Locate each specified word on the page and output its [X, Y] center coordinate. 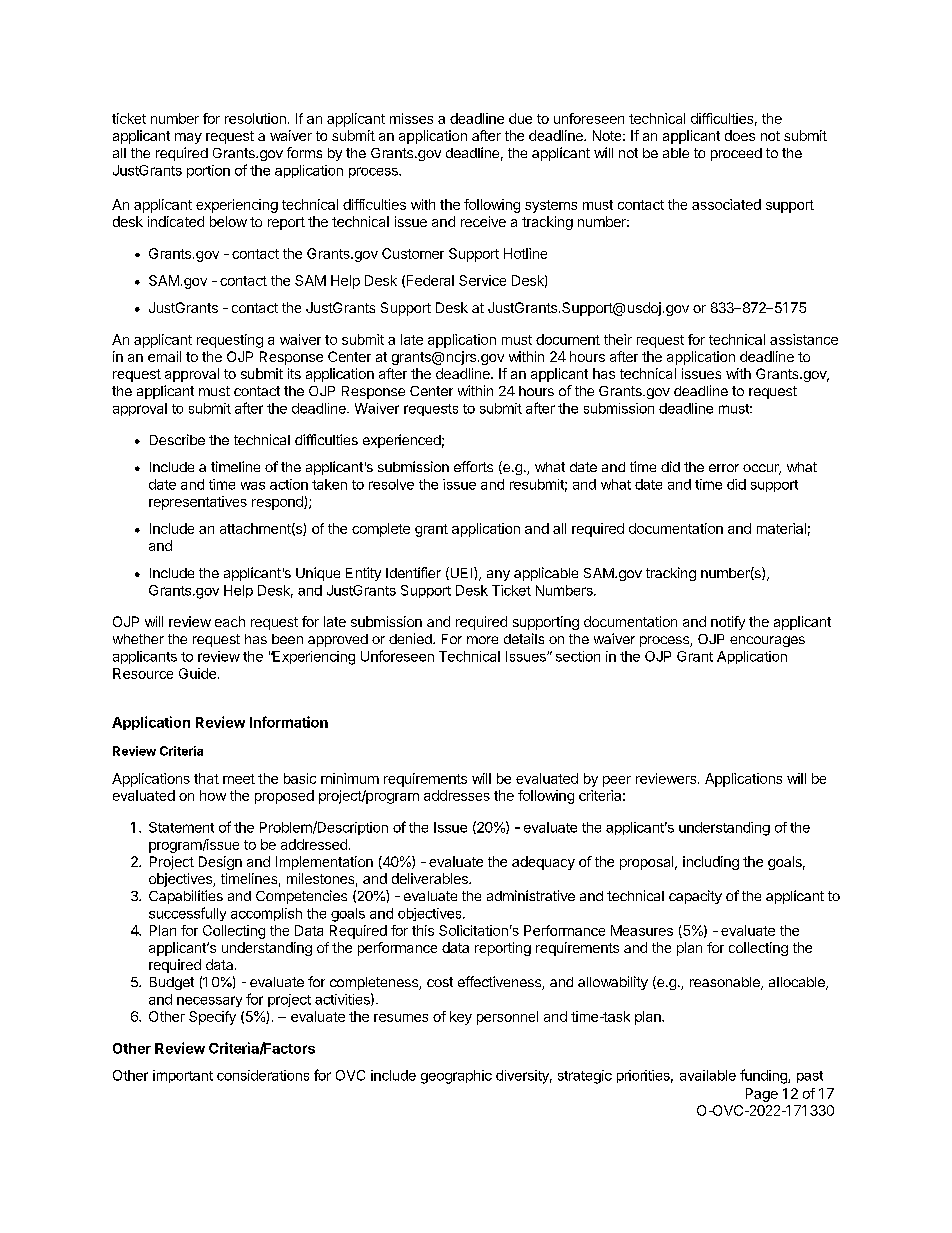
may [188, 138]
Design [220, 863]
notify [728, 623]
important [183, 1076]
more [482, 640]
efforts [473, 466]
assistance [804, 339]
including [711, 863]
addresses [457, 795]
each [230, 621]
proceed [736, 154]
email [164, 356]
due [520, 118]
